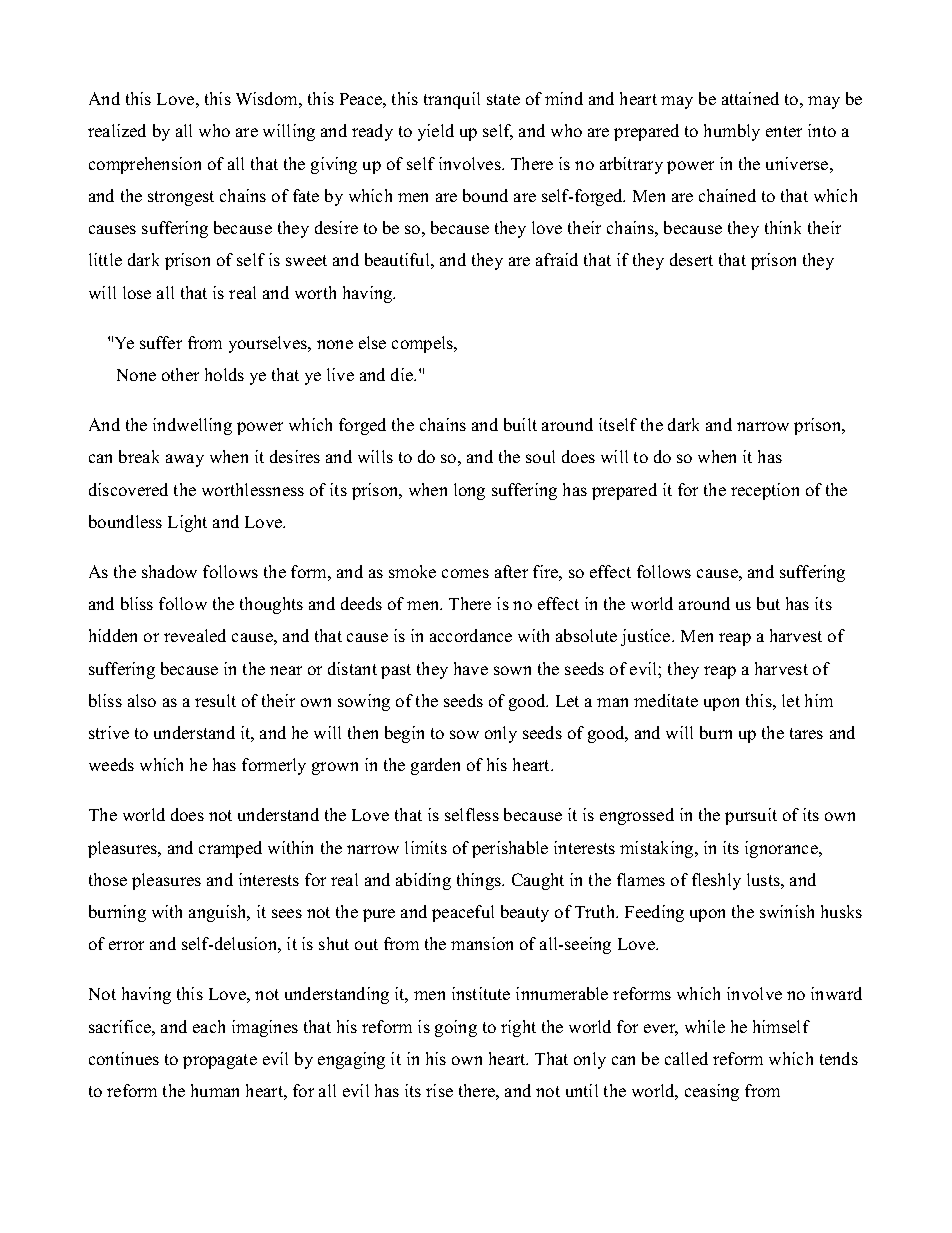 Image resolution: width=952 pixels, height=1233 pixels. I want to click on comprehension, so click(145, 165).
